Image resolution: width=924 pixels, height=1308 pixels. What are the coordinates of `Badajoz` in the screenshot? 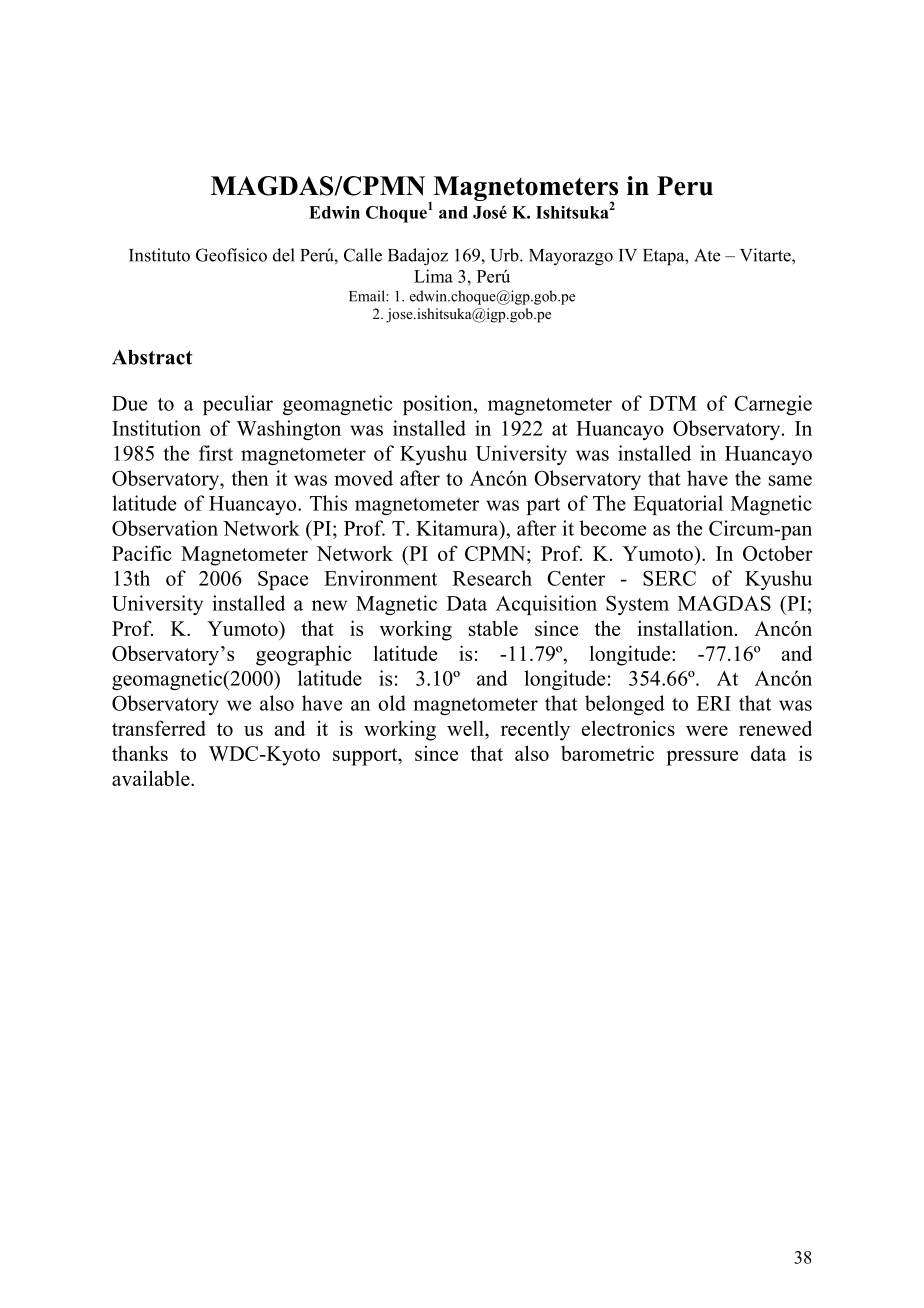 It's located at (418, 257).
